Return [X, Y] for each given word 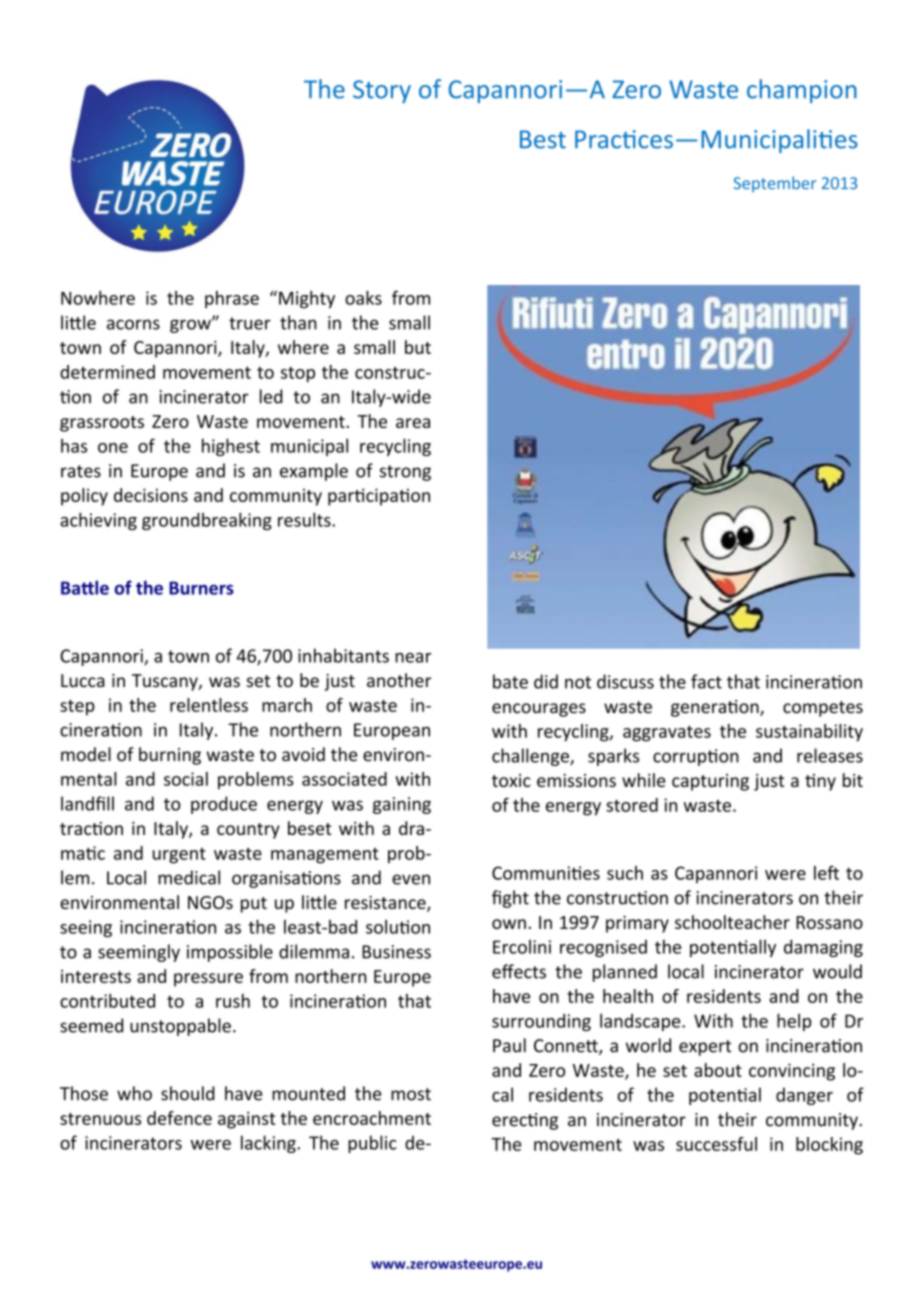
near [413, 658]
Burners [201, 588]
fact [706, 681]
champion [802, 91]
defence [179, 1118]
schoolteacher [732, 922]
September [775, 184]
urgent [179, 856]
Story [382, 91]
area [413, 423]
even [411, 879]
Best [543, 139]
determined [107, 372]
